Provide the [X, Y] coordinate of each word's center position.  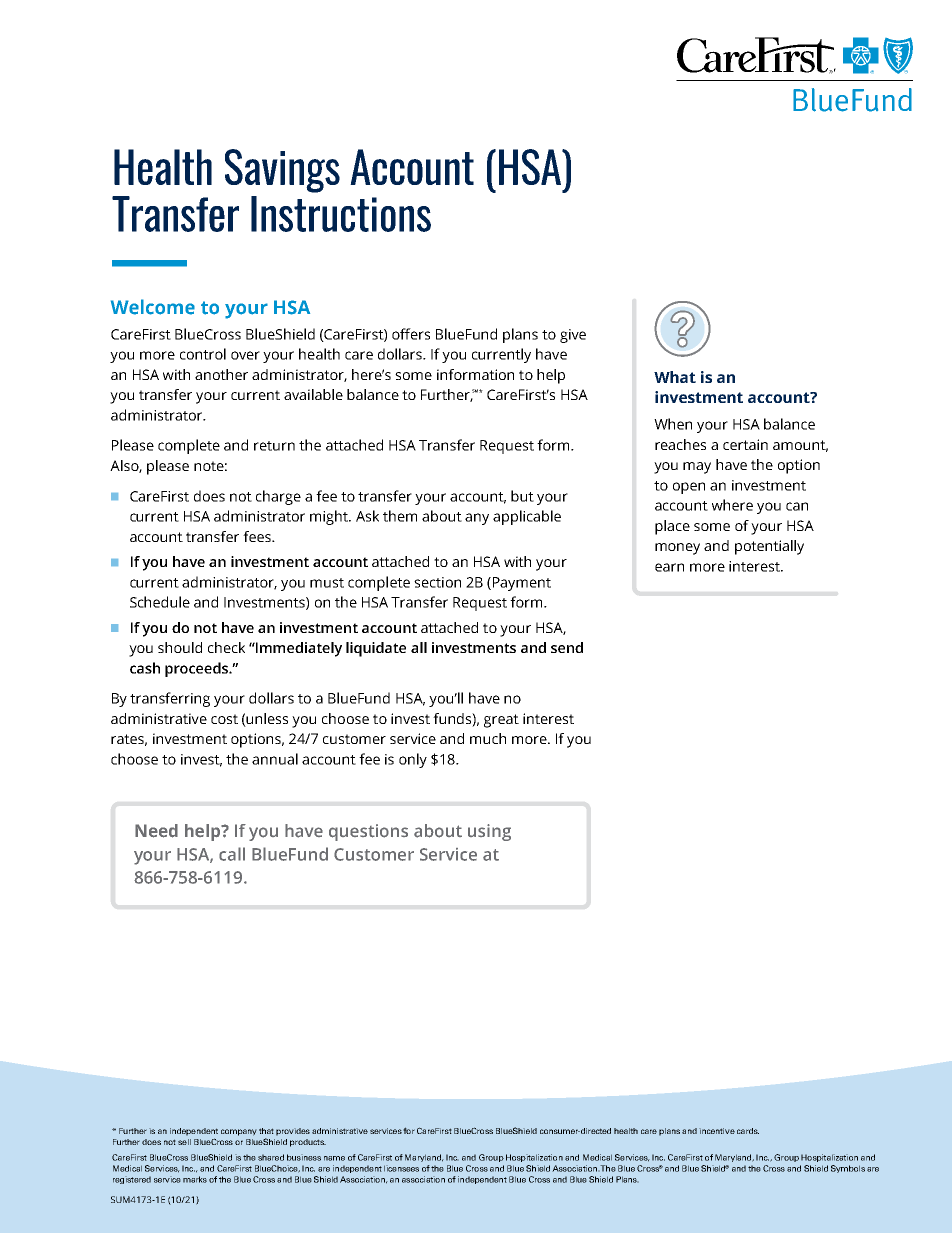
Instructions [341, 214]
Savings [282, 171]
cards [748, 1131]
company [239, 1132]
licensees [401, 1168]
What [675, 377]
